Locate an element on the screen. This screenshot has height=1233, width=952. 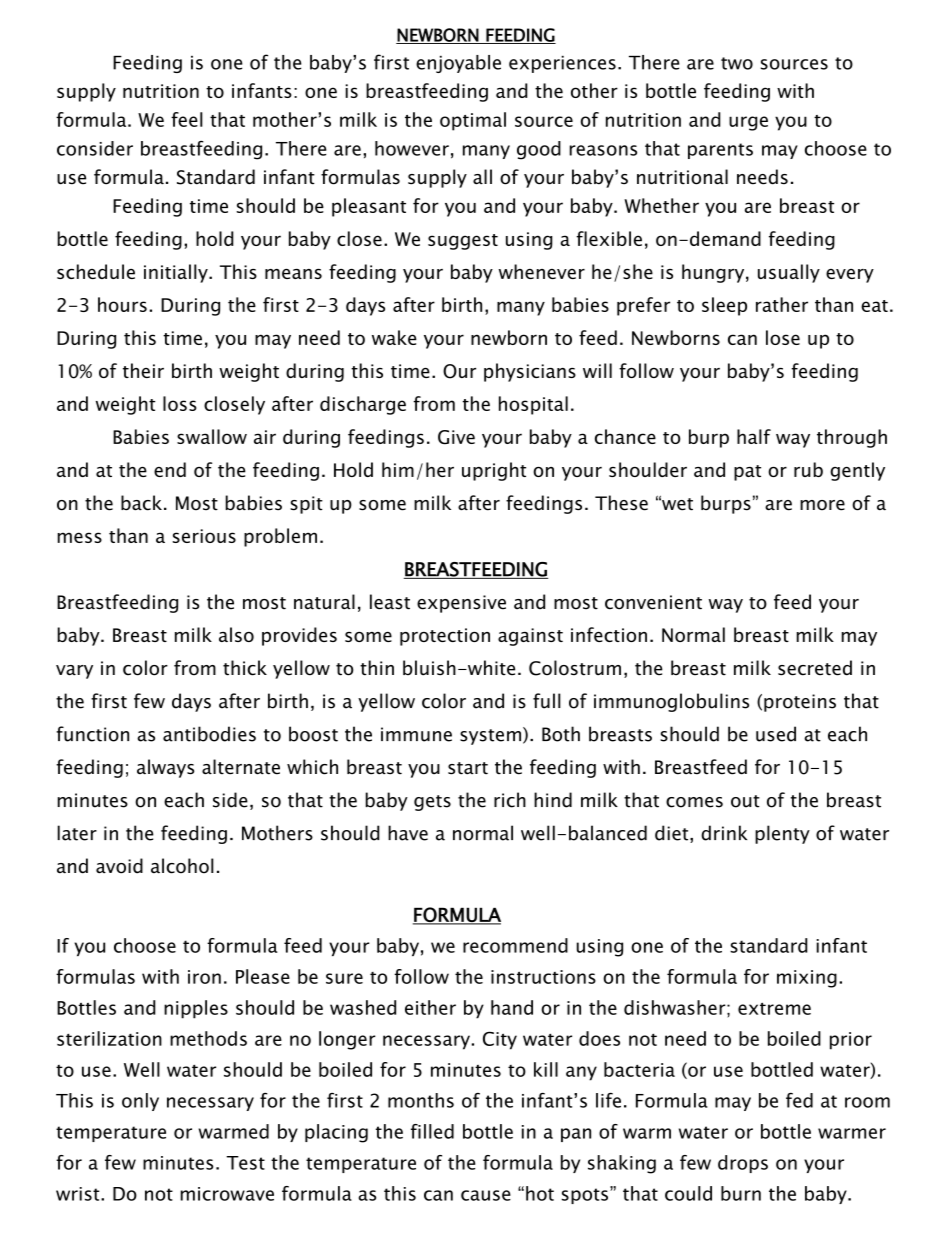
feel is located at coordinates (187, 119).
